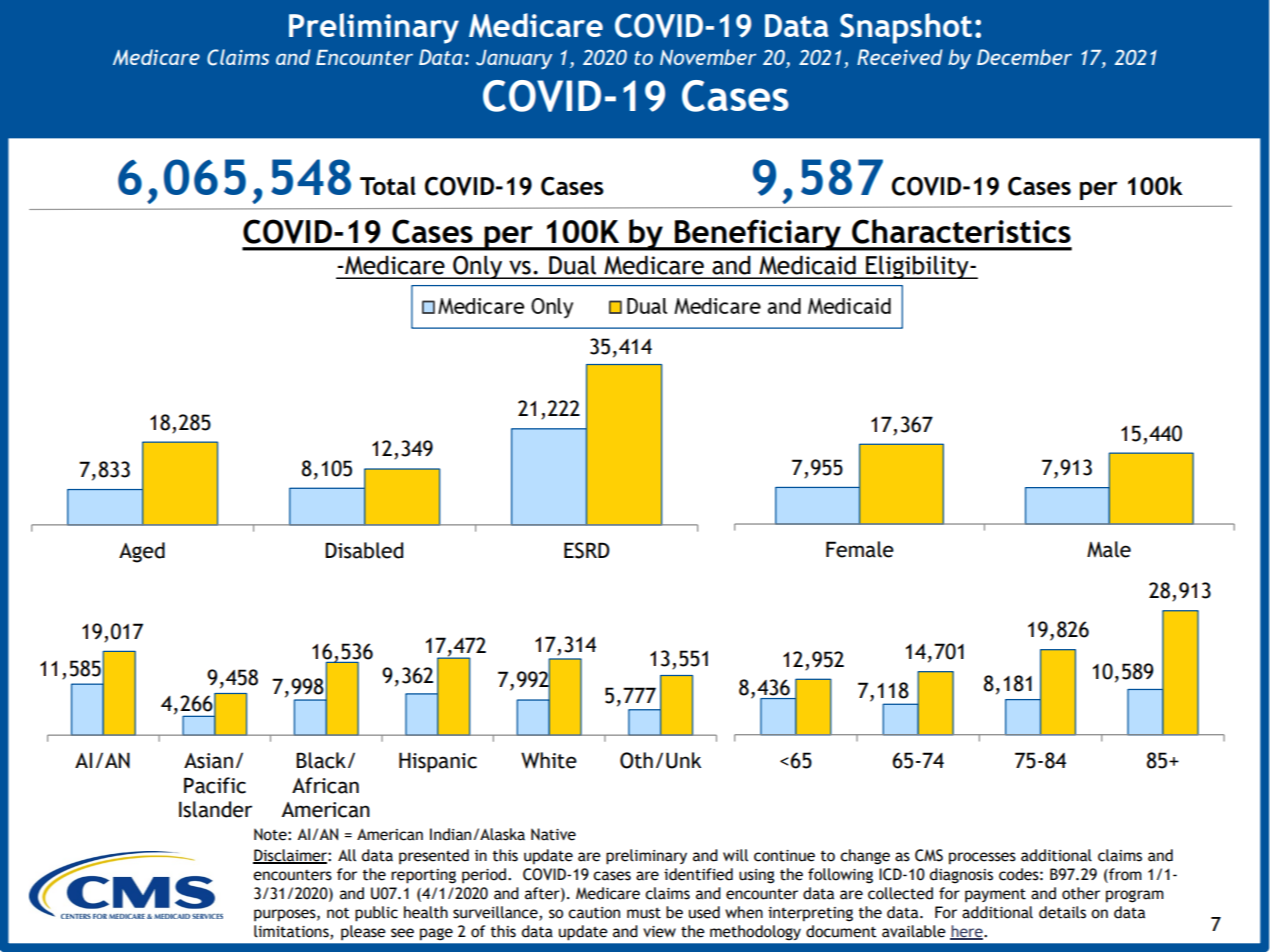 The width and height of the page is (1270, 952). I want to click on November, so click(708, 57).
